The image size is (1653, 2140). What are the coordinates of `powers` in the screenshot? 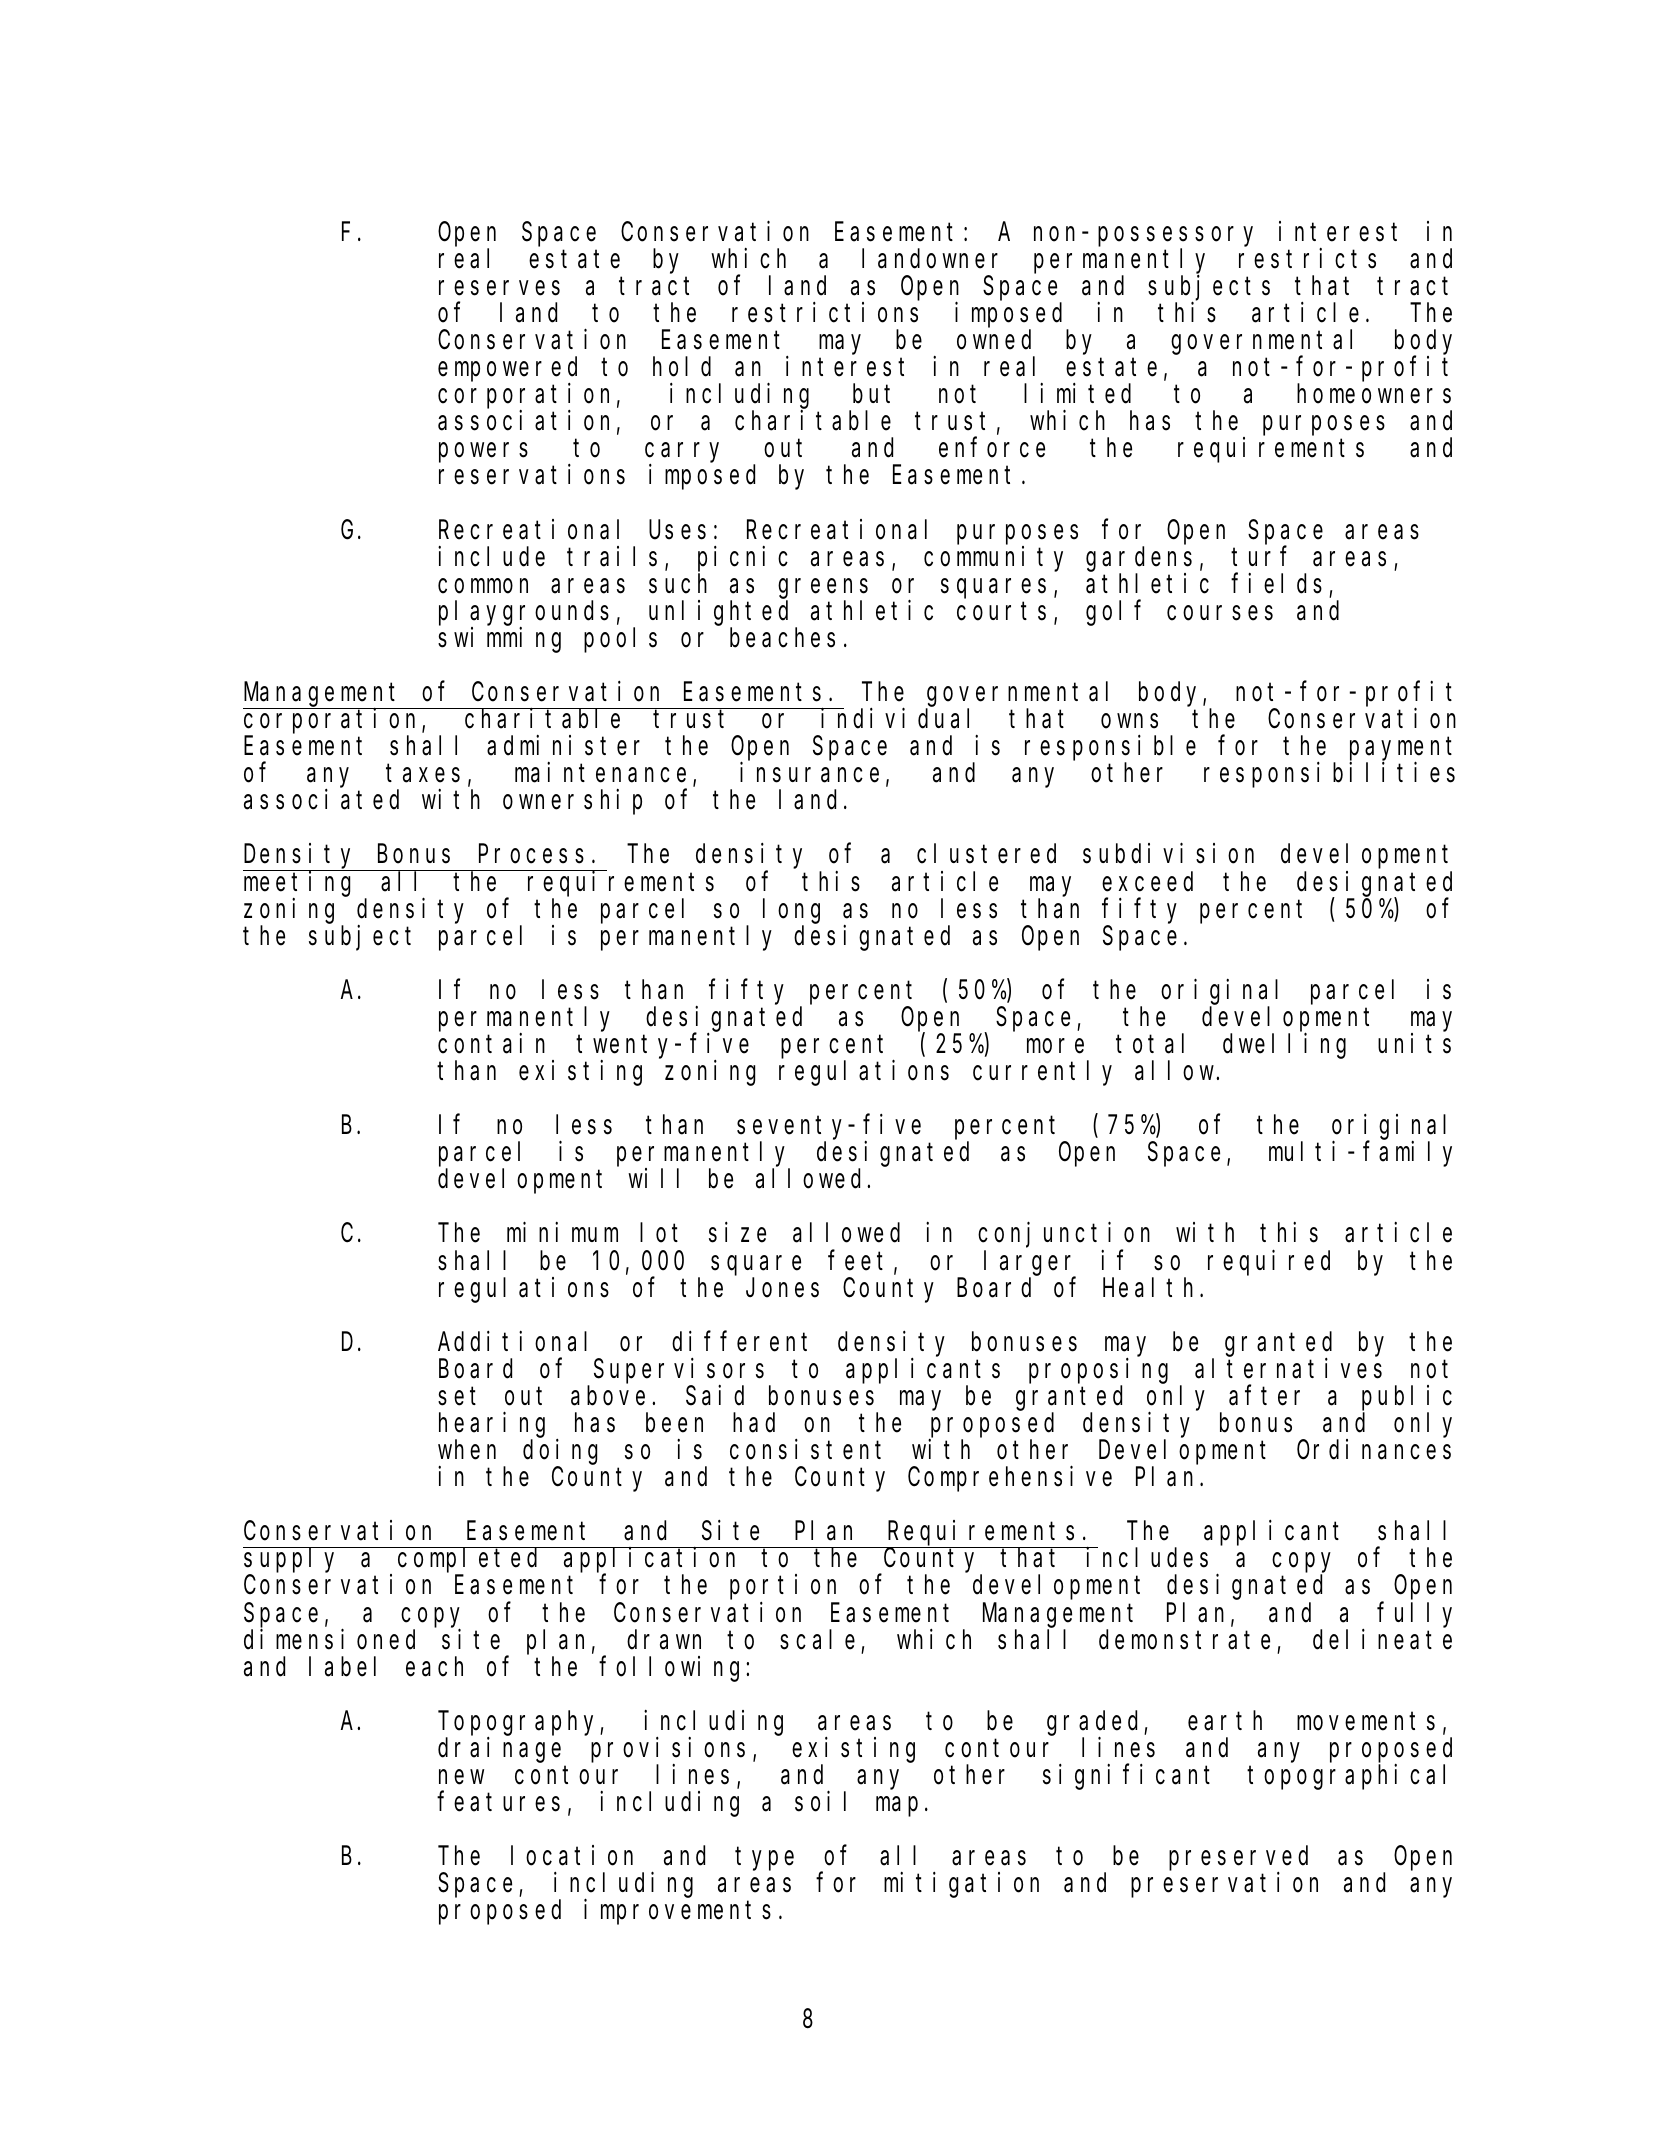 It's located at (483, 453).
